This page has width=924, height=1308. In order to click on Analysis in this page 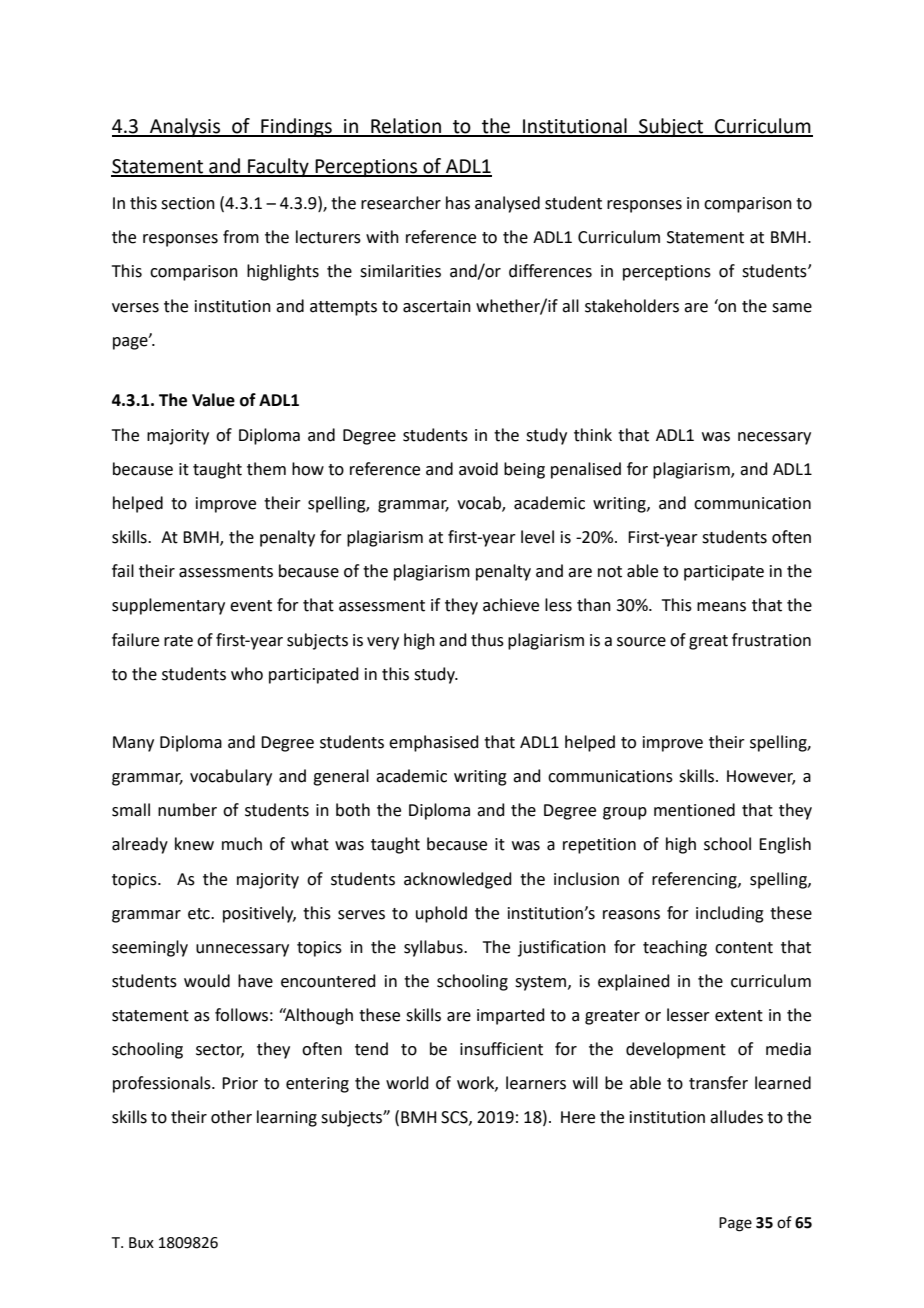, I will do `click(185, 127)`.
